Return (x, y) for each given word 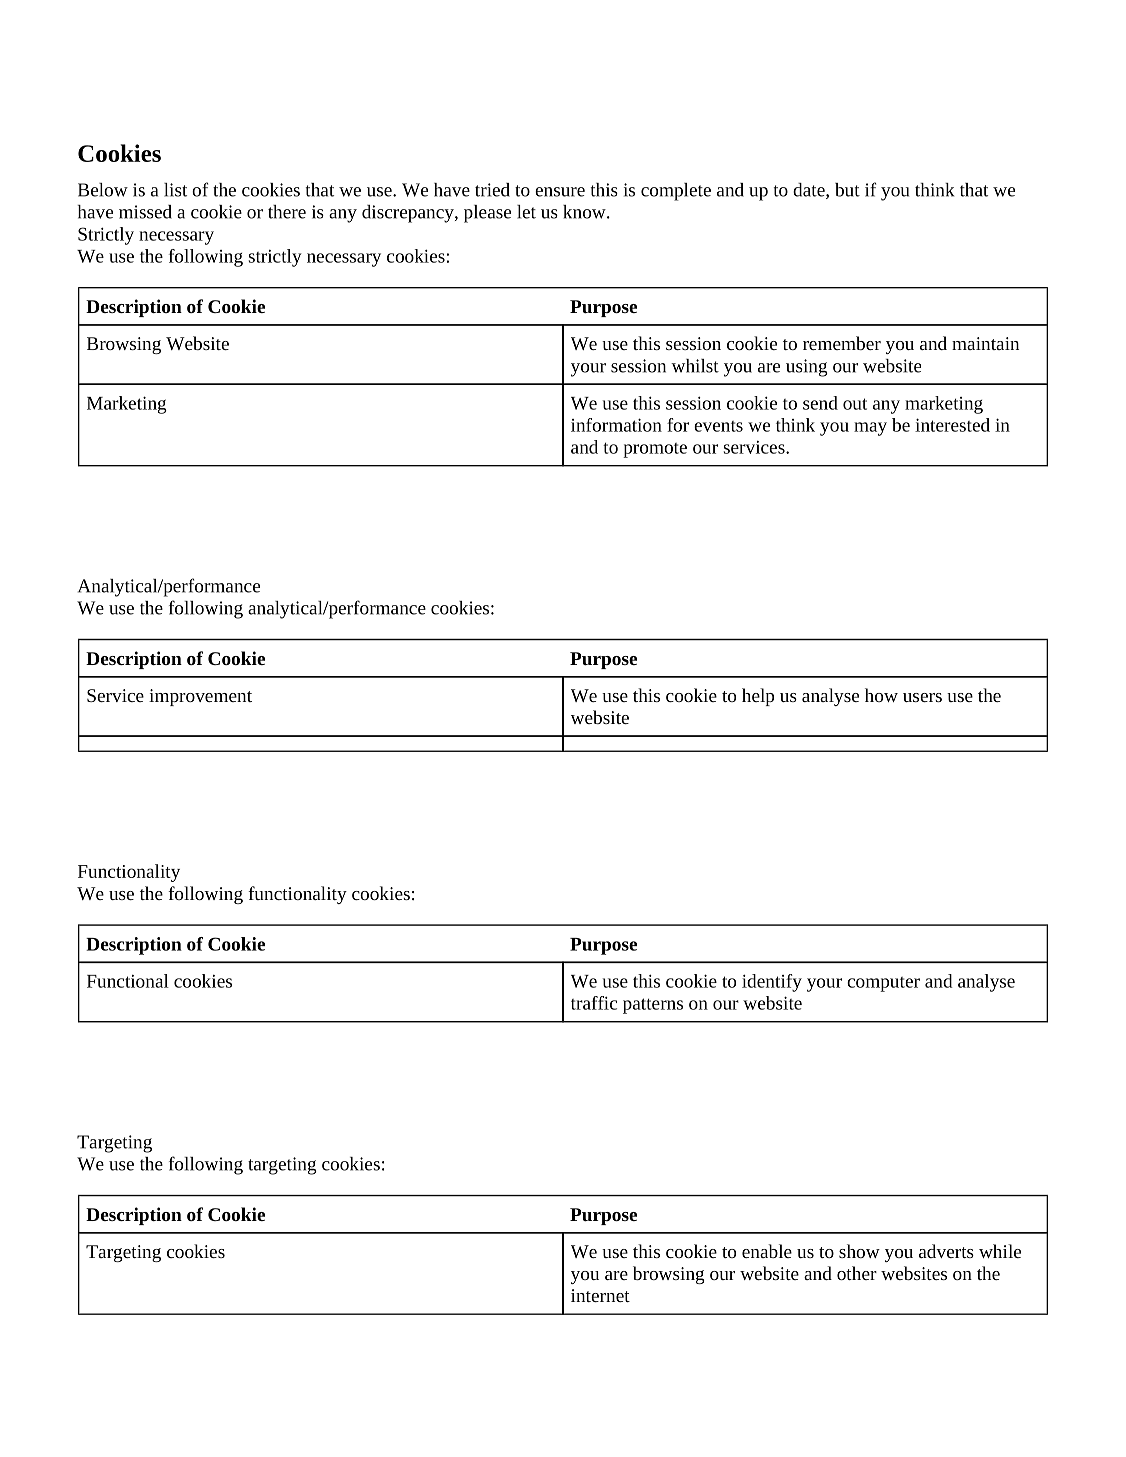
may (870, 429)
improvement (200, 697)
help (758, 697)
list (175, 190)
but (847, 190)
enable (767, 1251)
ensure (560, 192)
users (922, 697)
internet (600, 1295)
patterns (653, 1006)
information (616, 425)
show (859, 1251)
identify (772, 983)
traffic (594, 1003)
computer (883, 984)
